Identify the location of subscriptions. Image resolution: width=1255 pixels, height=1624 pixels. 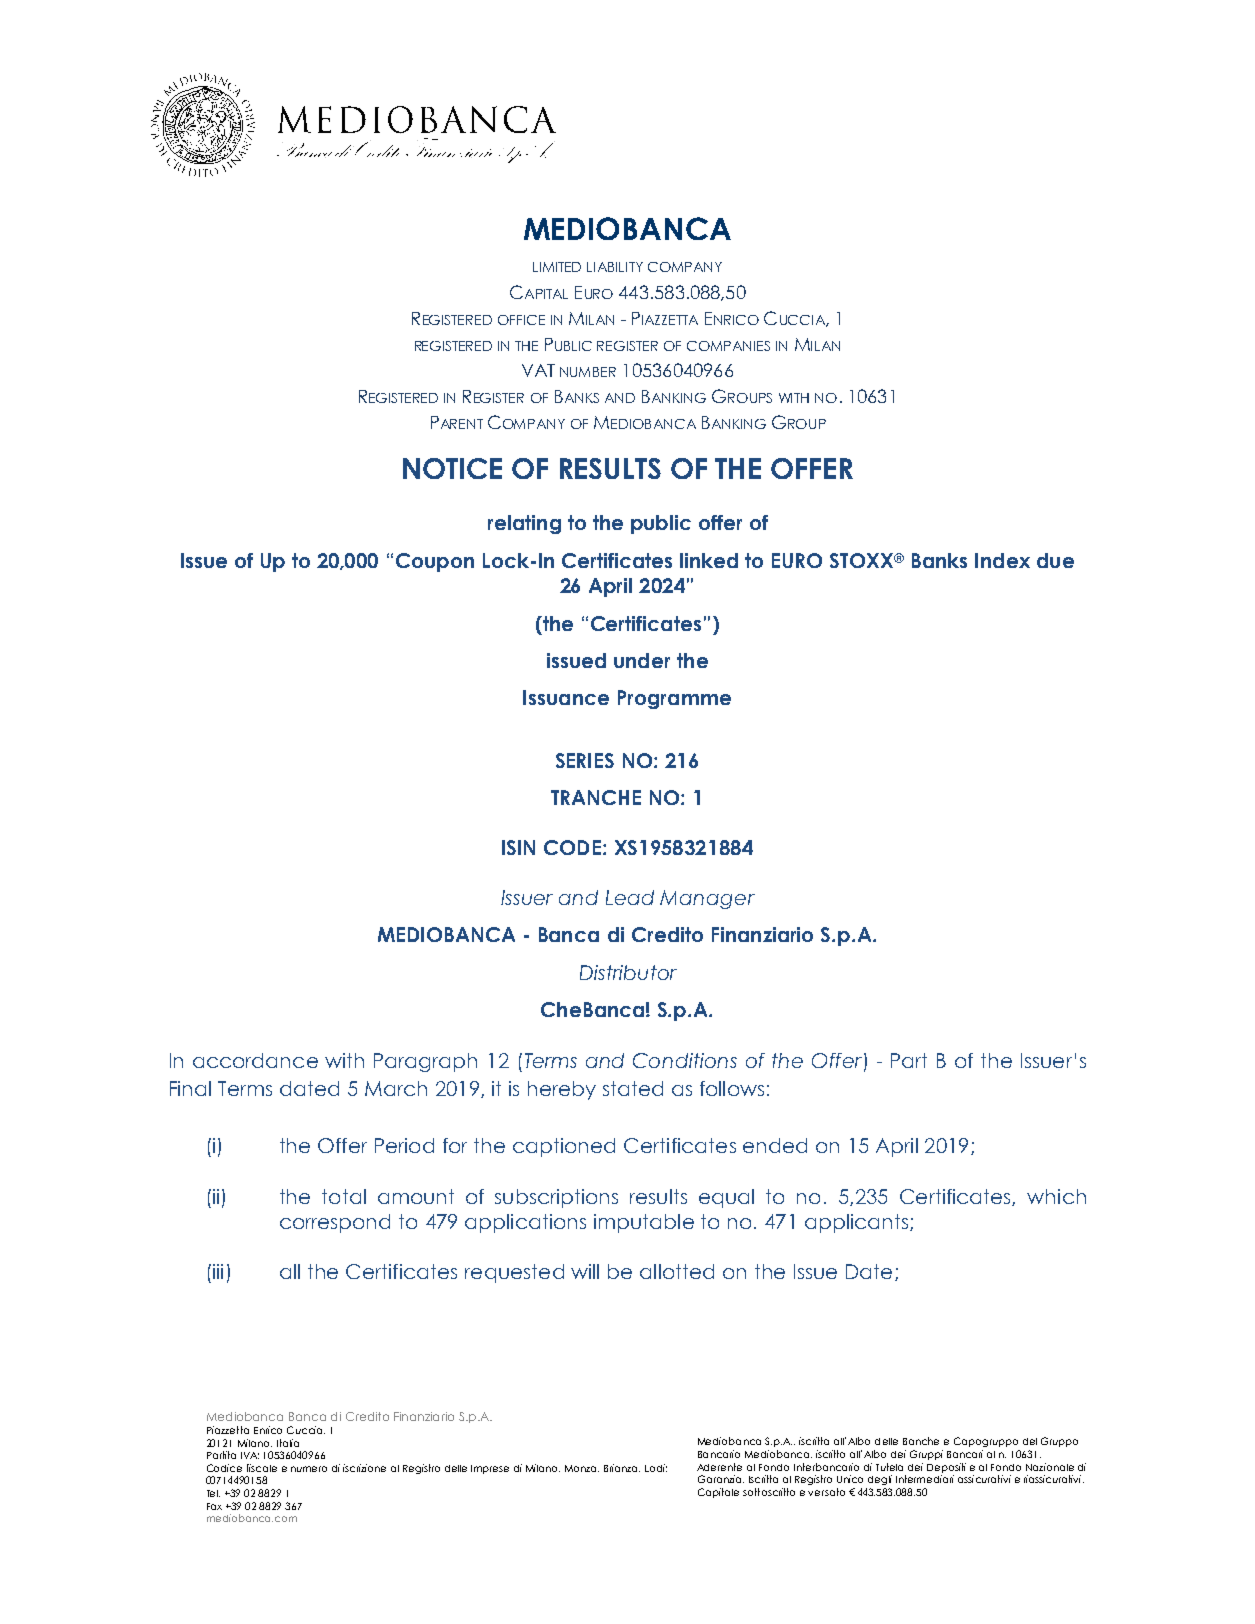
(556, 1198).
